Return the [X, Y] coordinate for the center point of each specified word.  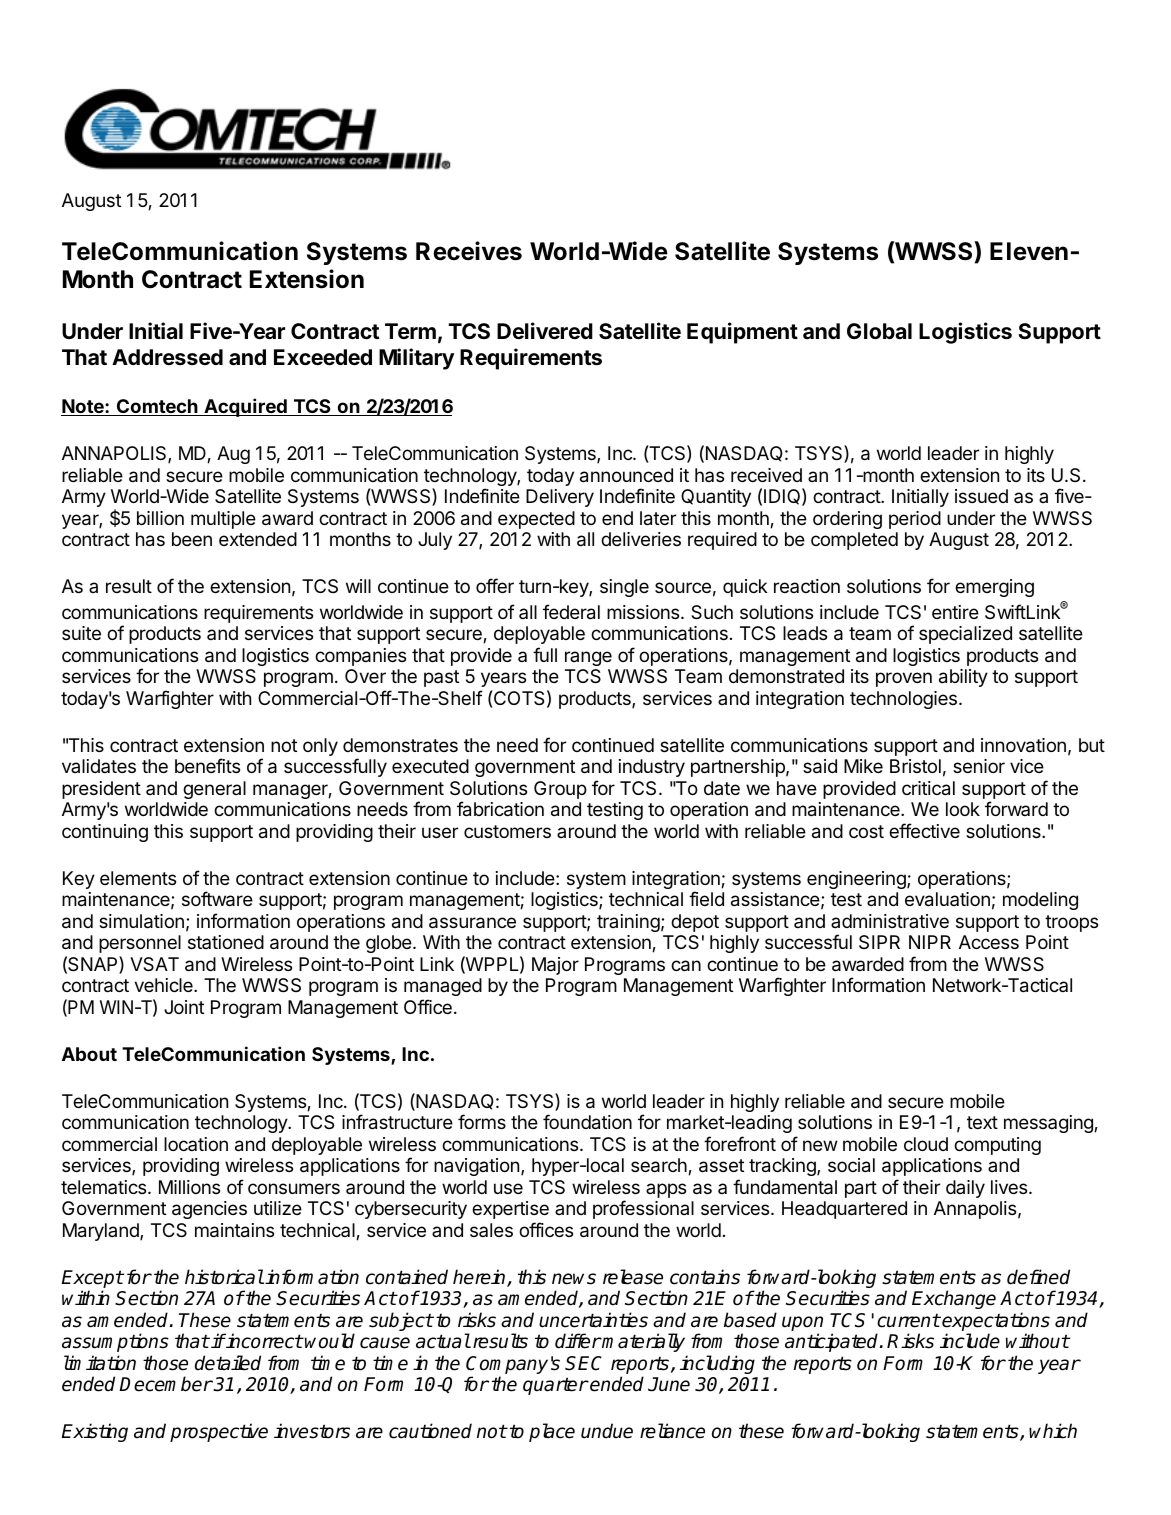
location [196, 1144]
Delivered [545, 331]
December [166, 1384]
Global [879, 331]
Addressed [167, 357]
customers [507, 831]
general [214, 790]
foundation [587, 1122]
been [192, 539]
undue [607, 1431]
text [982, 1122]
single [624, 588]
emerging [994, 588]
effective [924, 830]
